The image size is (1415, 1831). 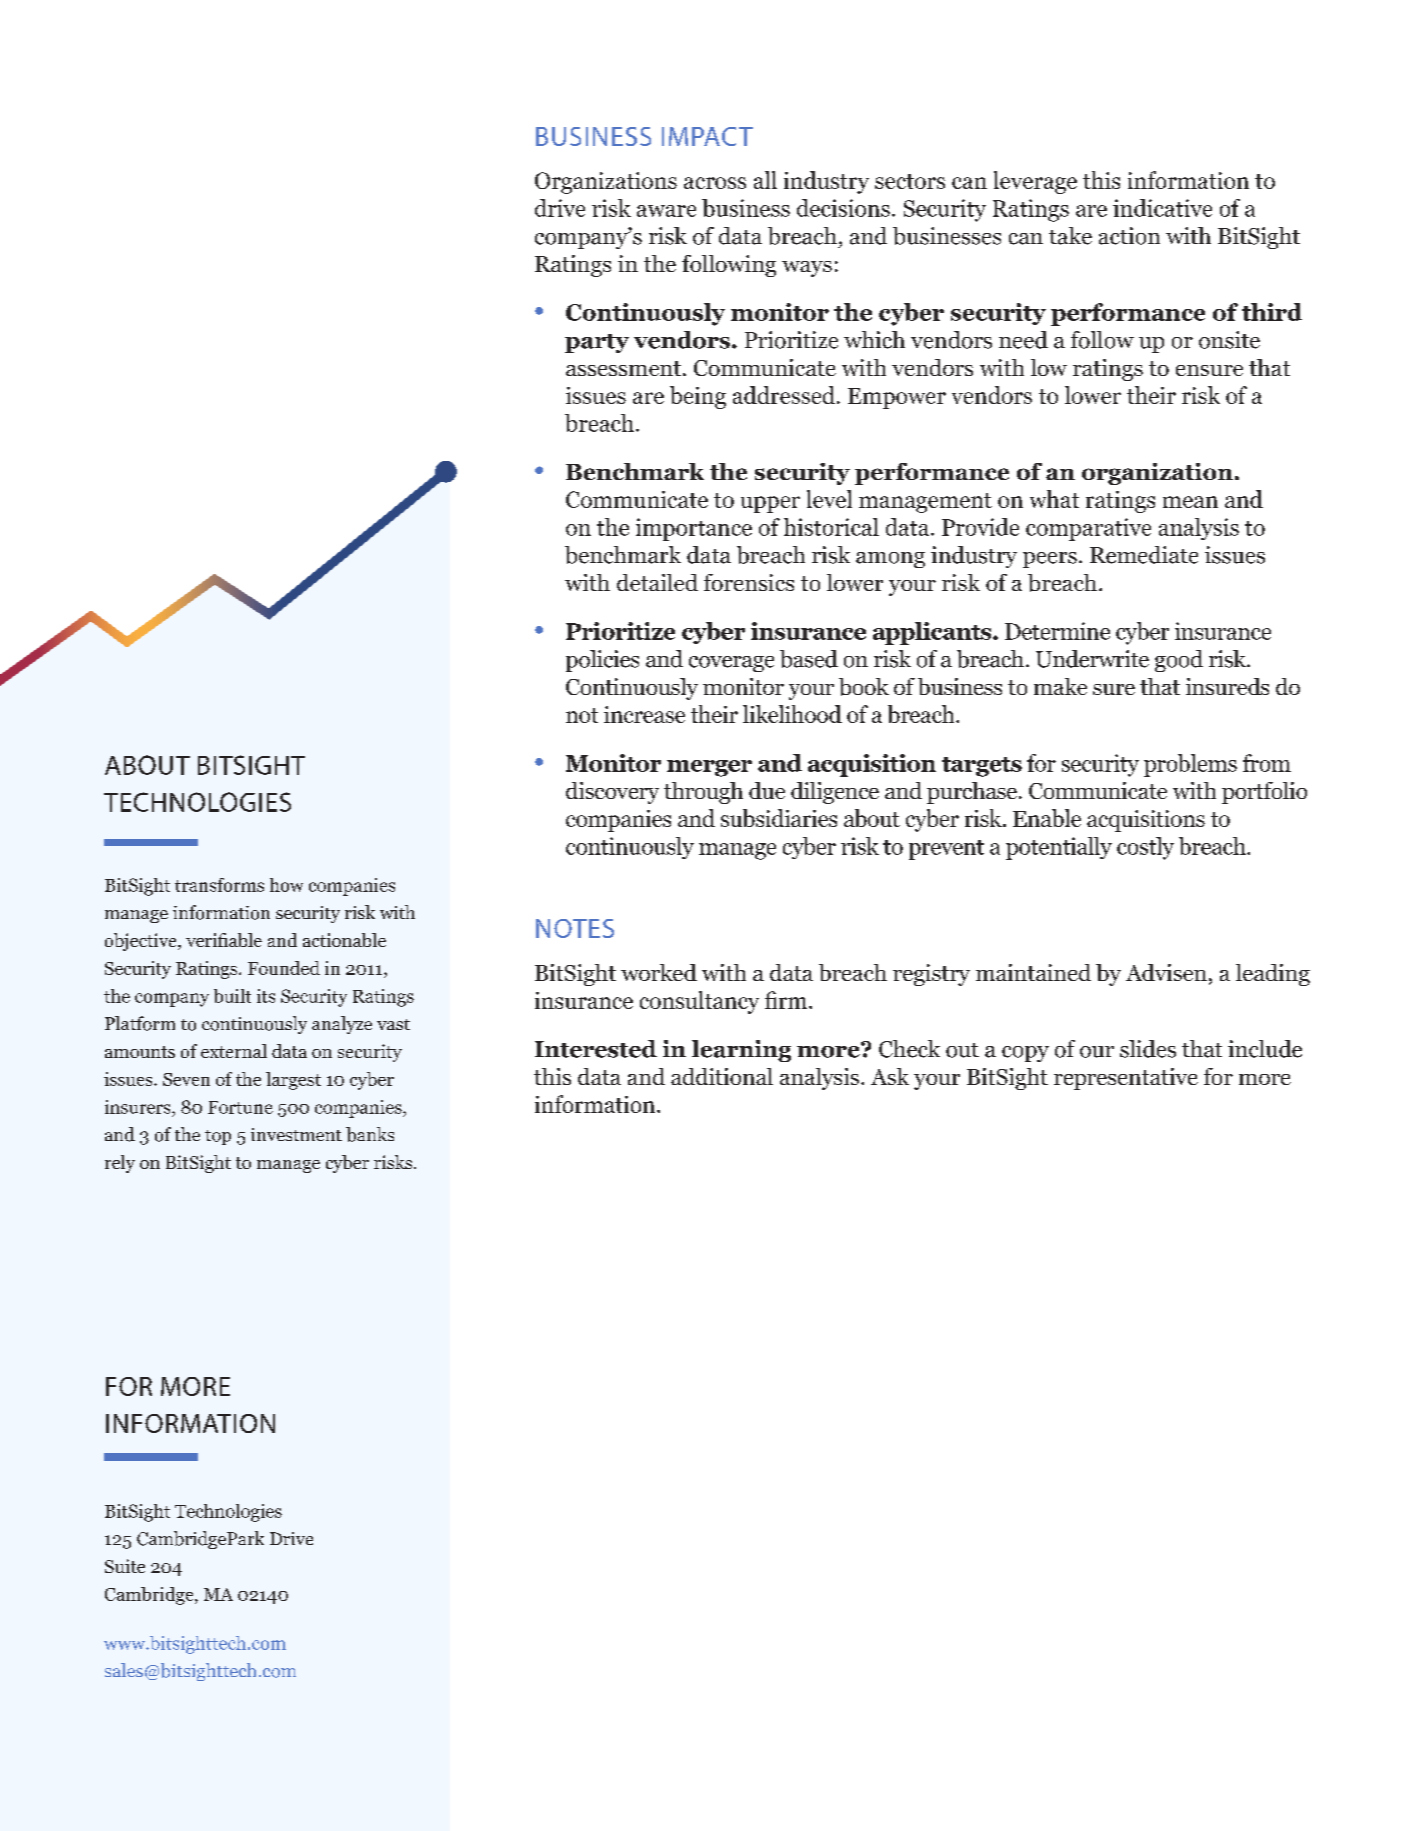 What do you see at coordinates (722, 1076) in the page?
I see `additional` at bounding box center [722, 1076].
